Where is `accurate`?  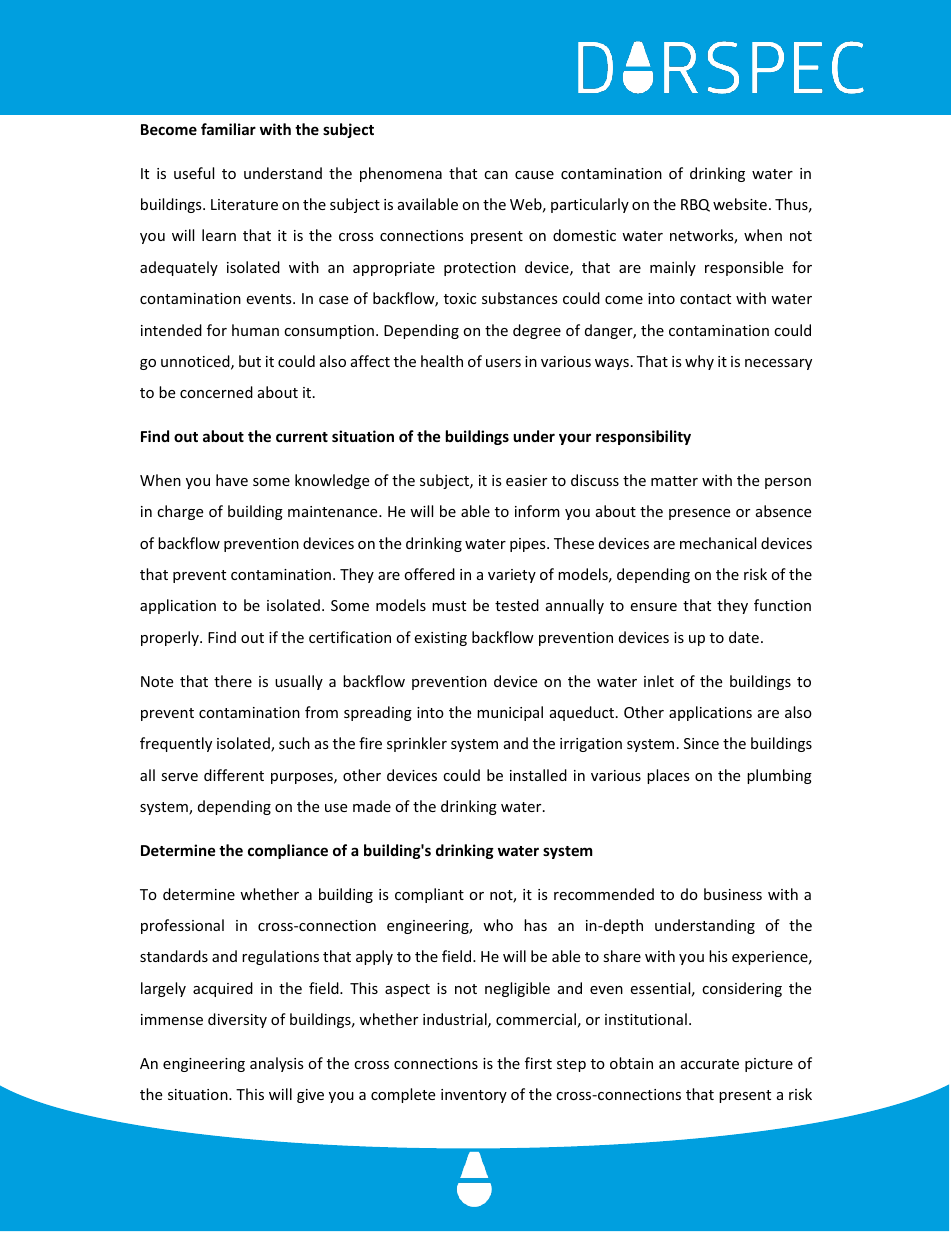
accurate is located at coordinates (710, 1064).
